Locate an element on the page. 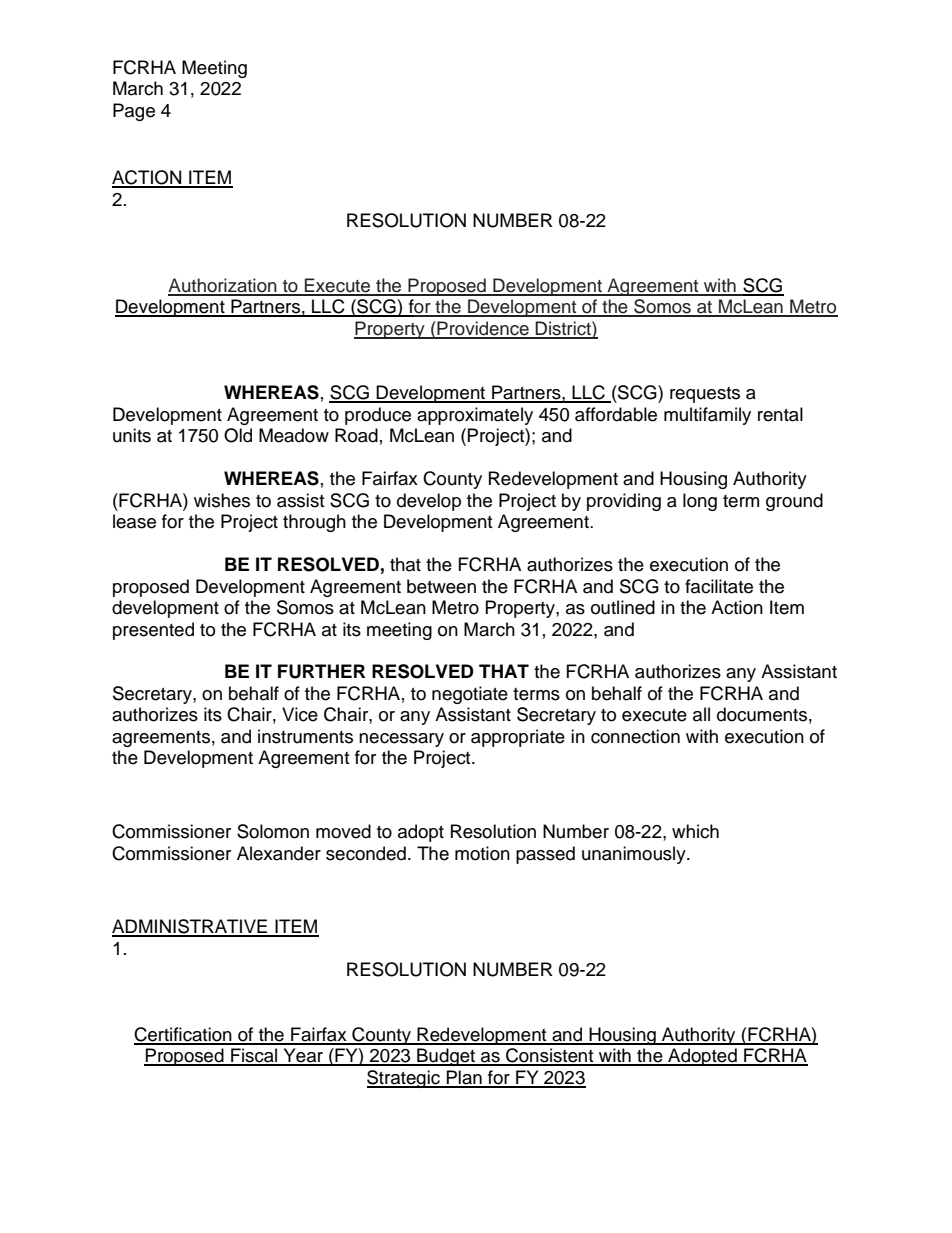 The image size is (952, 1233). requests is located at coordinates (705, 395).
